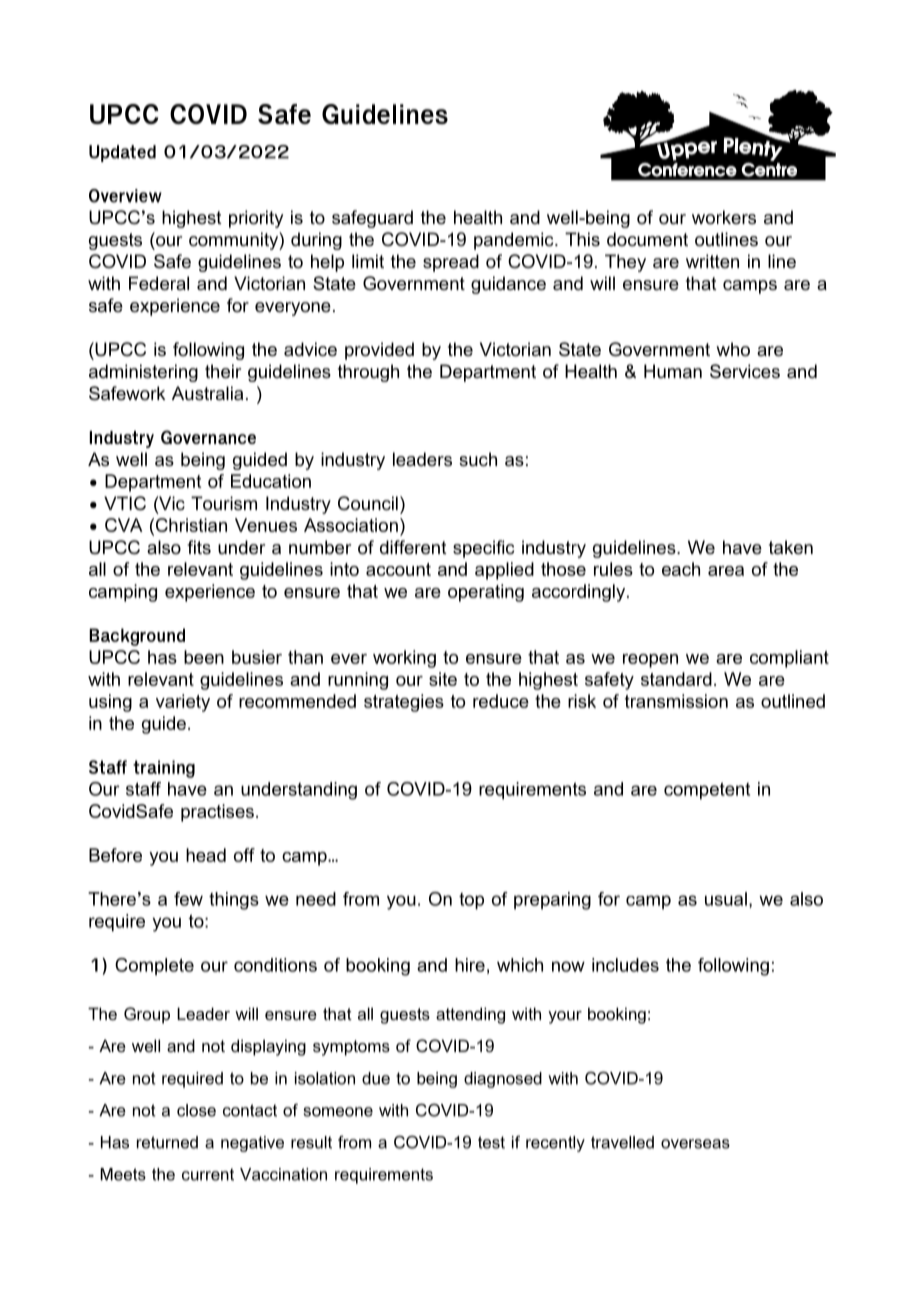 Image resolution: width=924 pixels, height=1308 pixels. What do you see at coordinates (515, 241) in the image?
I see `pandemic` at bounding box center [515, 241].
